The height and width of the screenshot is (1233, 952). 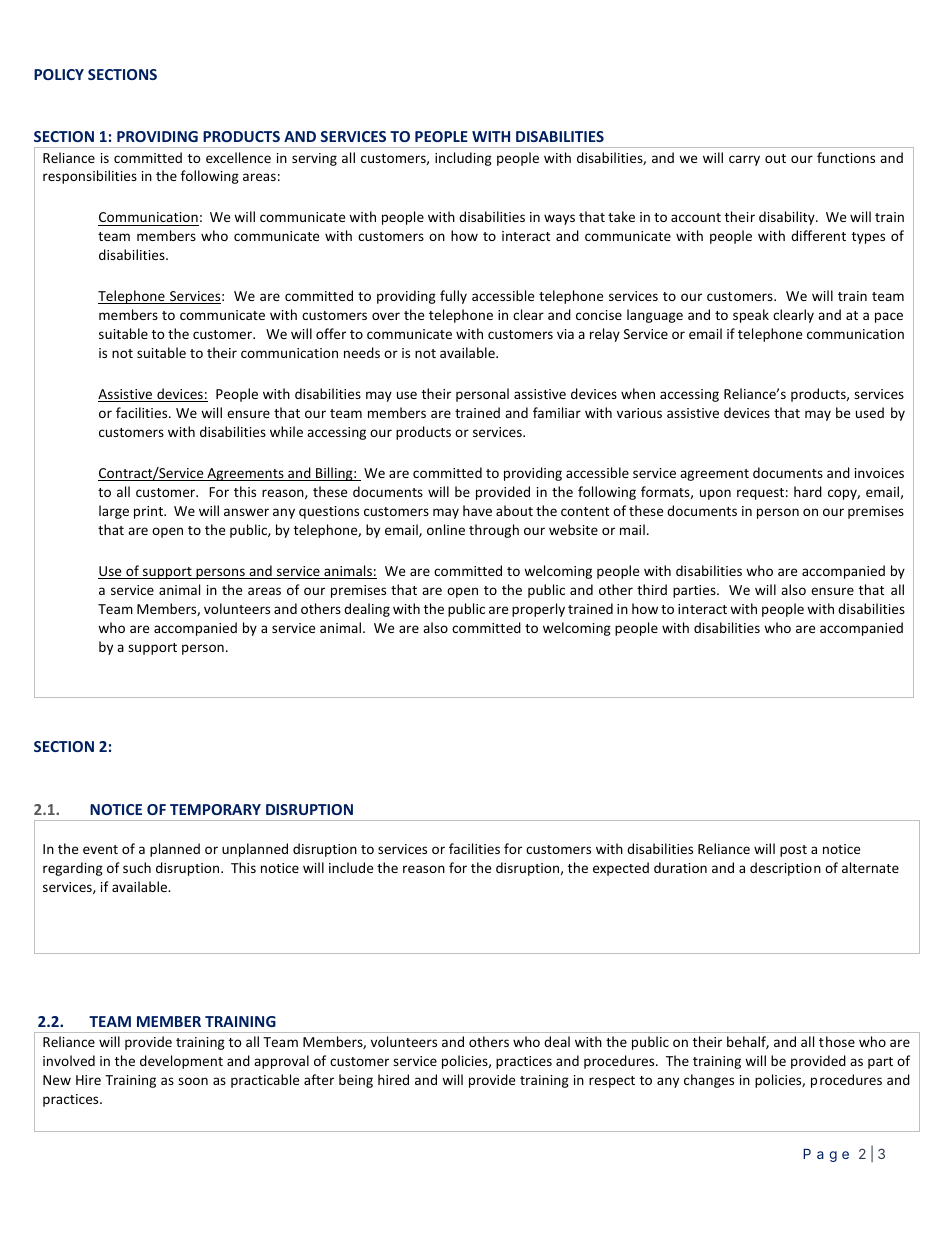 What do you see at coordinates (59, 74) in the screenshot?
I see `POLICY` at bounding box center [59, 74].
